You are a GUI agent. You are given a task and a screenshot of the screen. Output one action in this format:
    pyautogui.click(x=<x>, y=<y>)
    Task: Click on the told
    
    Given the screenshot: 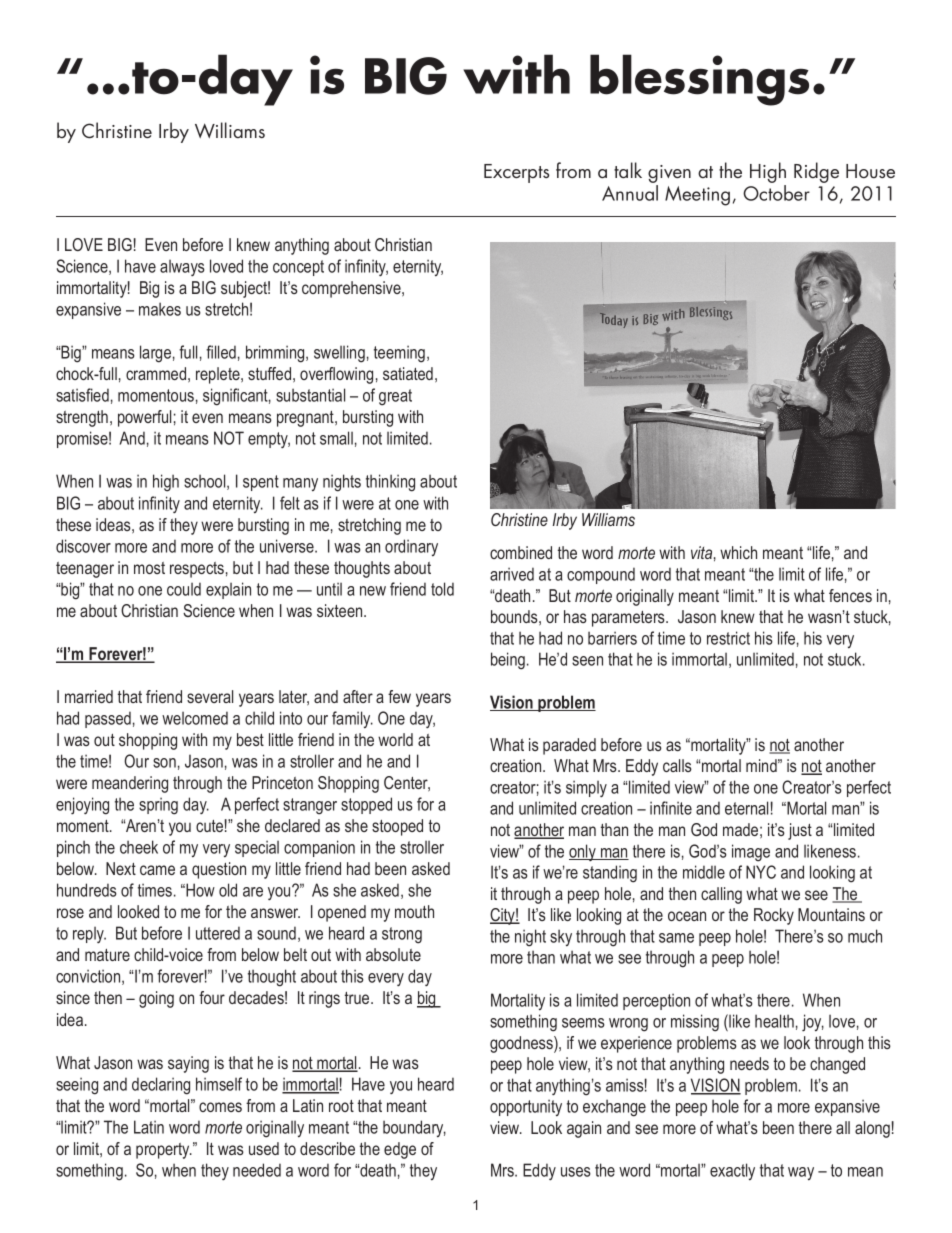 What is the action you would take?
    pyautogui.click(x=442, y=589)
